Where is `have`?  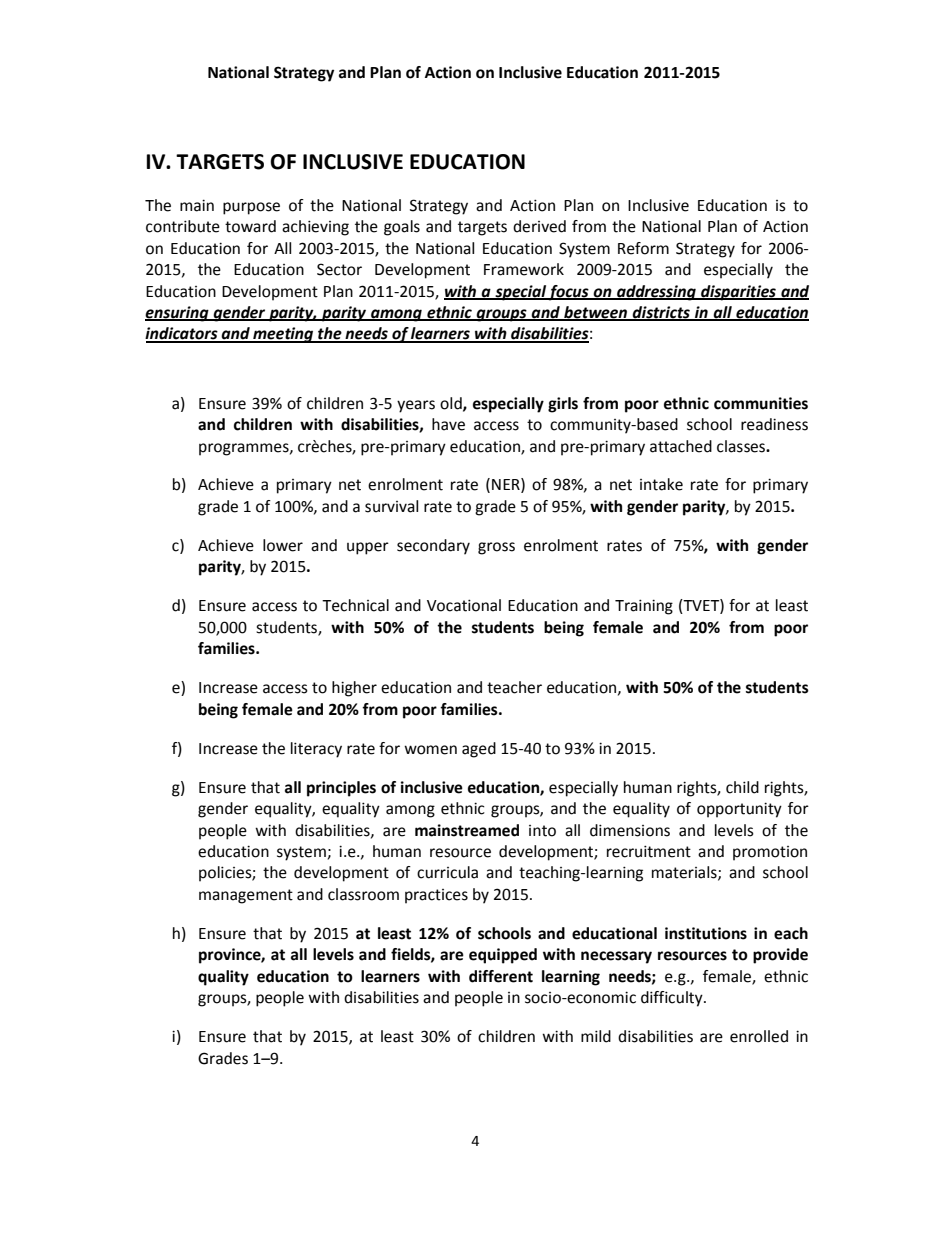
have is located at coordinates (448, 424).
